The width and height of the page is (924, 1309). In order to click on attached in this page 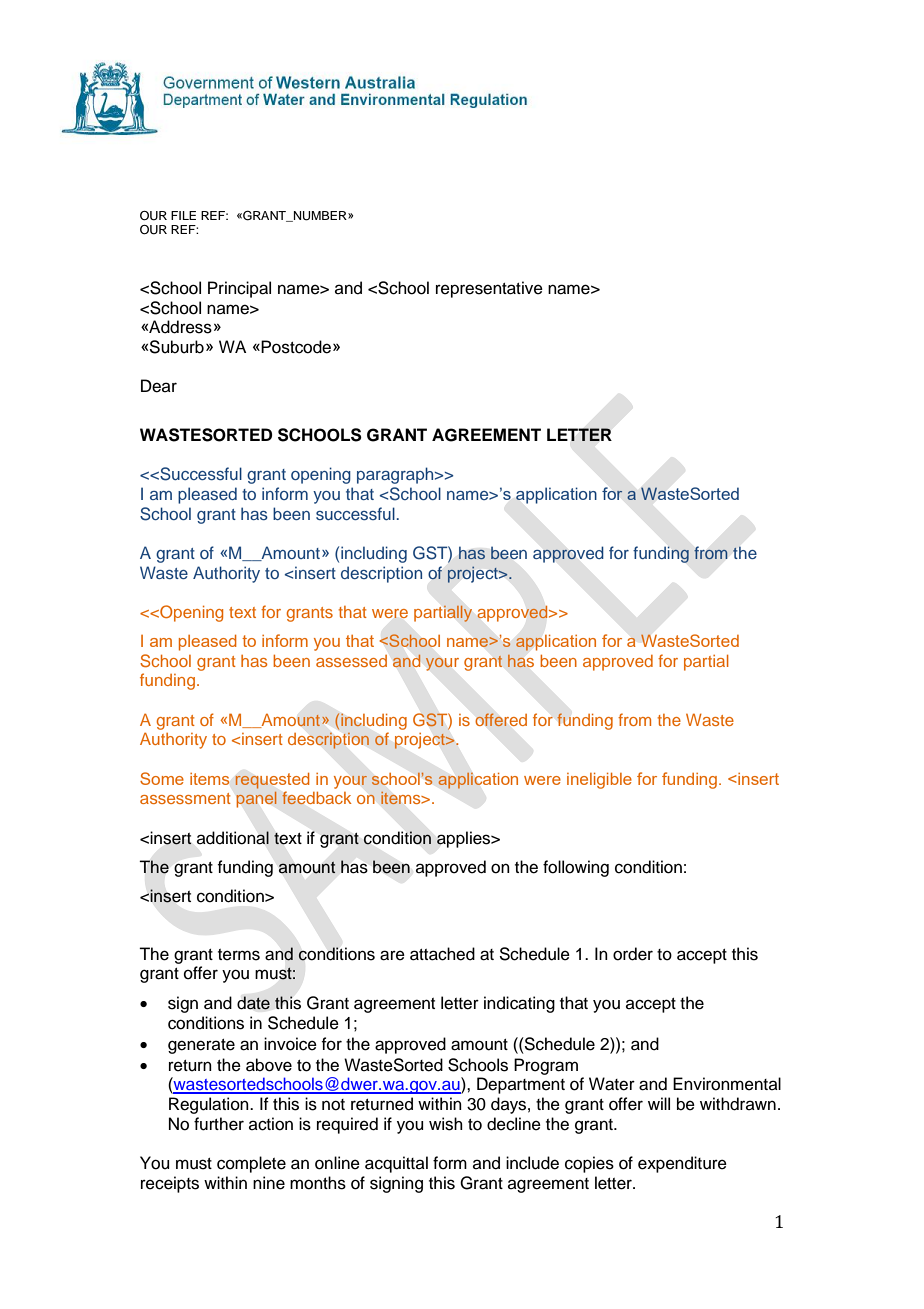, I will do `click(442, 954)`.
